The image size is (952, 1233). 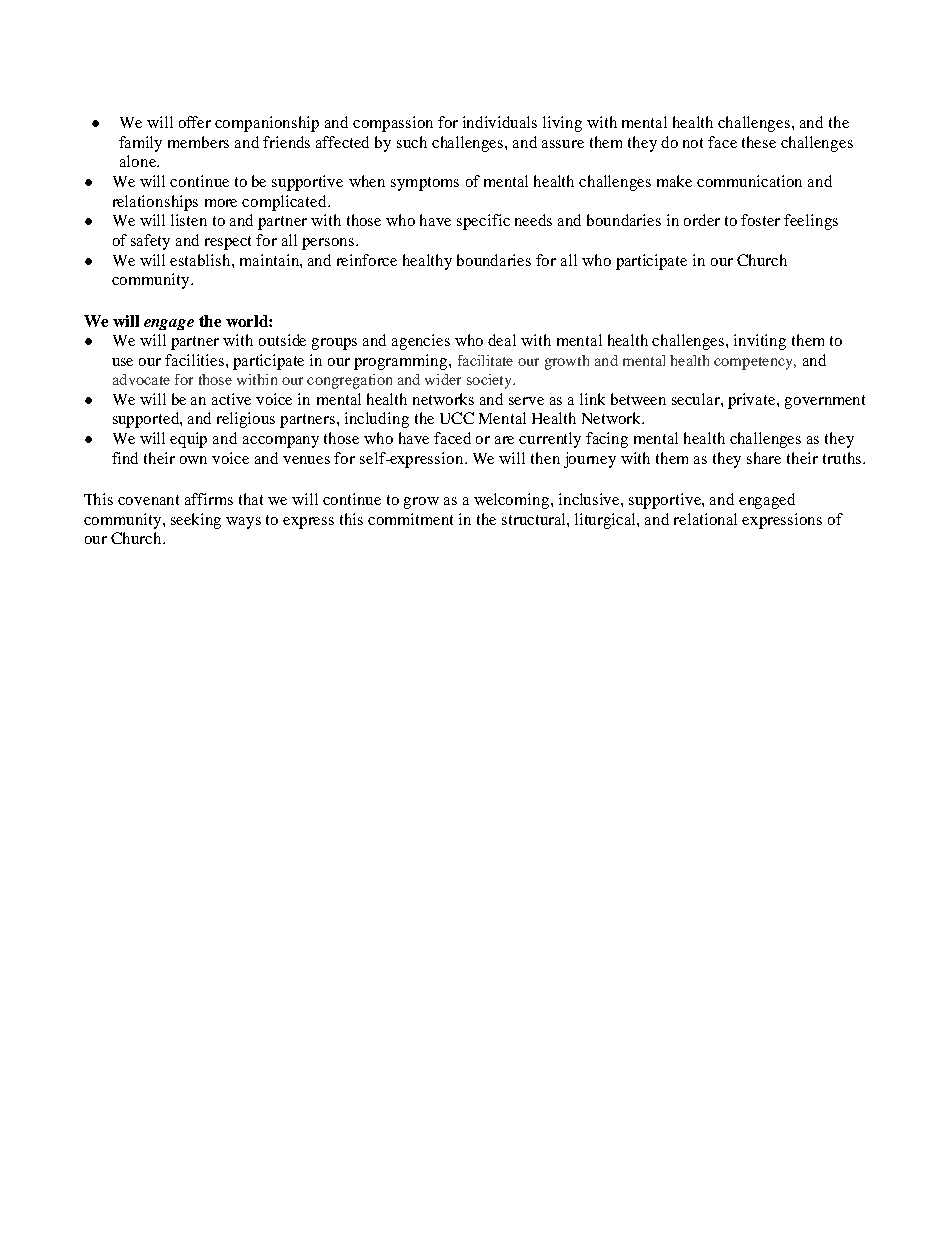 What do you see at coordinates (753, 401) in the screenshot?
I see `private` at bounding box center [753, 401].
